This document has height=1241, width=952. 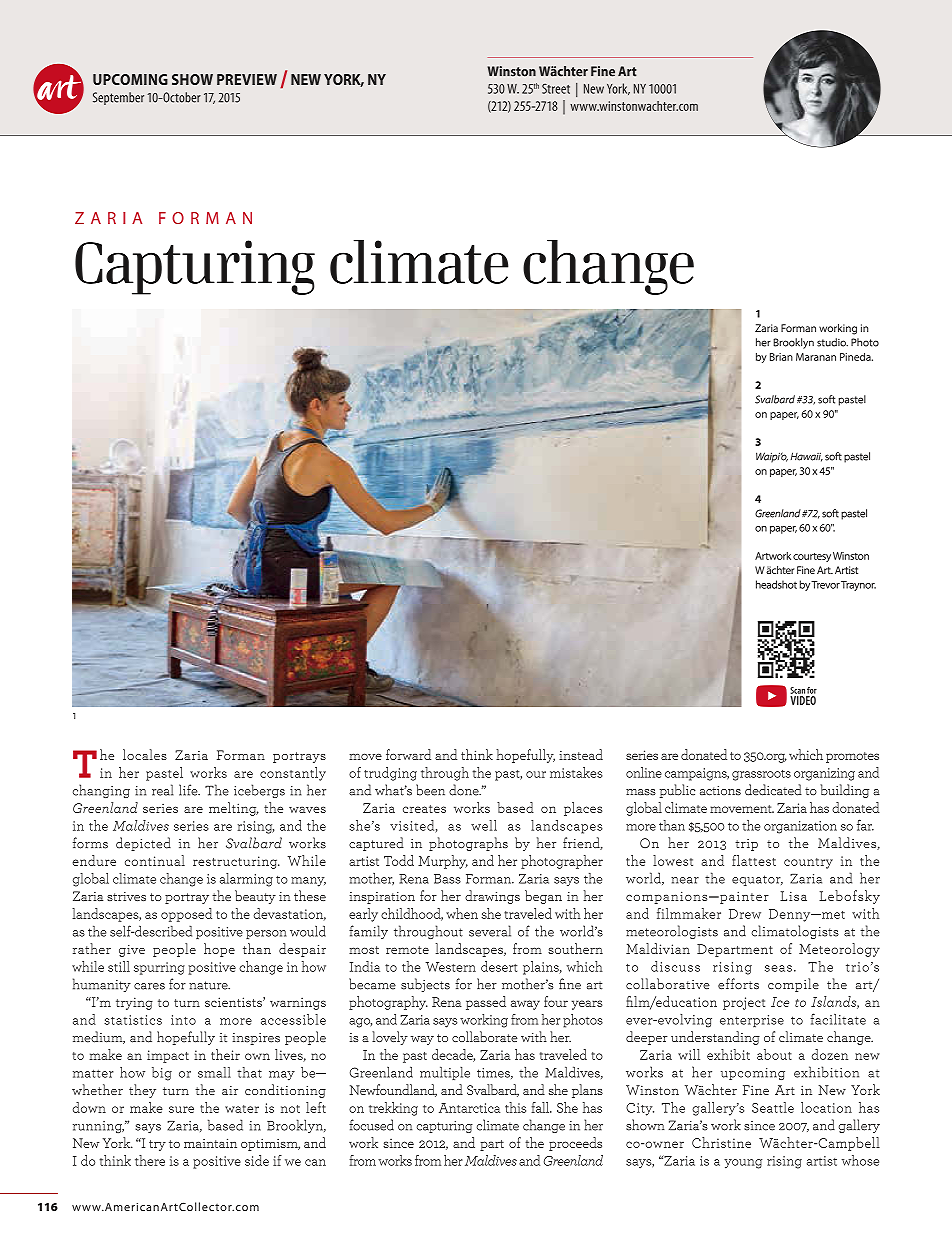 I want to click on Seattle, so click(x=773, y=1107).
